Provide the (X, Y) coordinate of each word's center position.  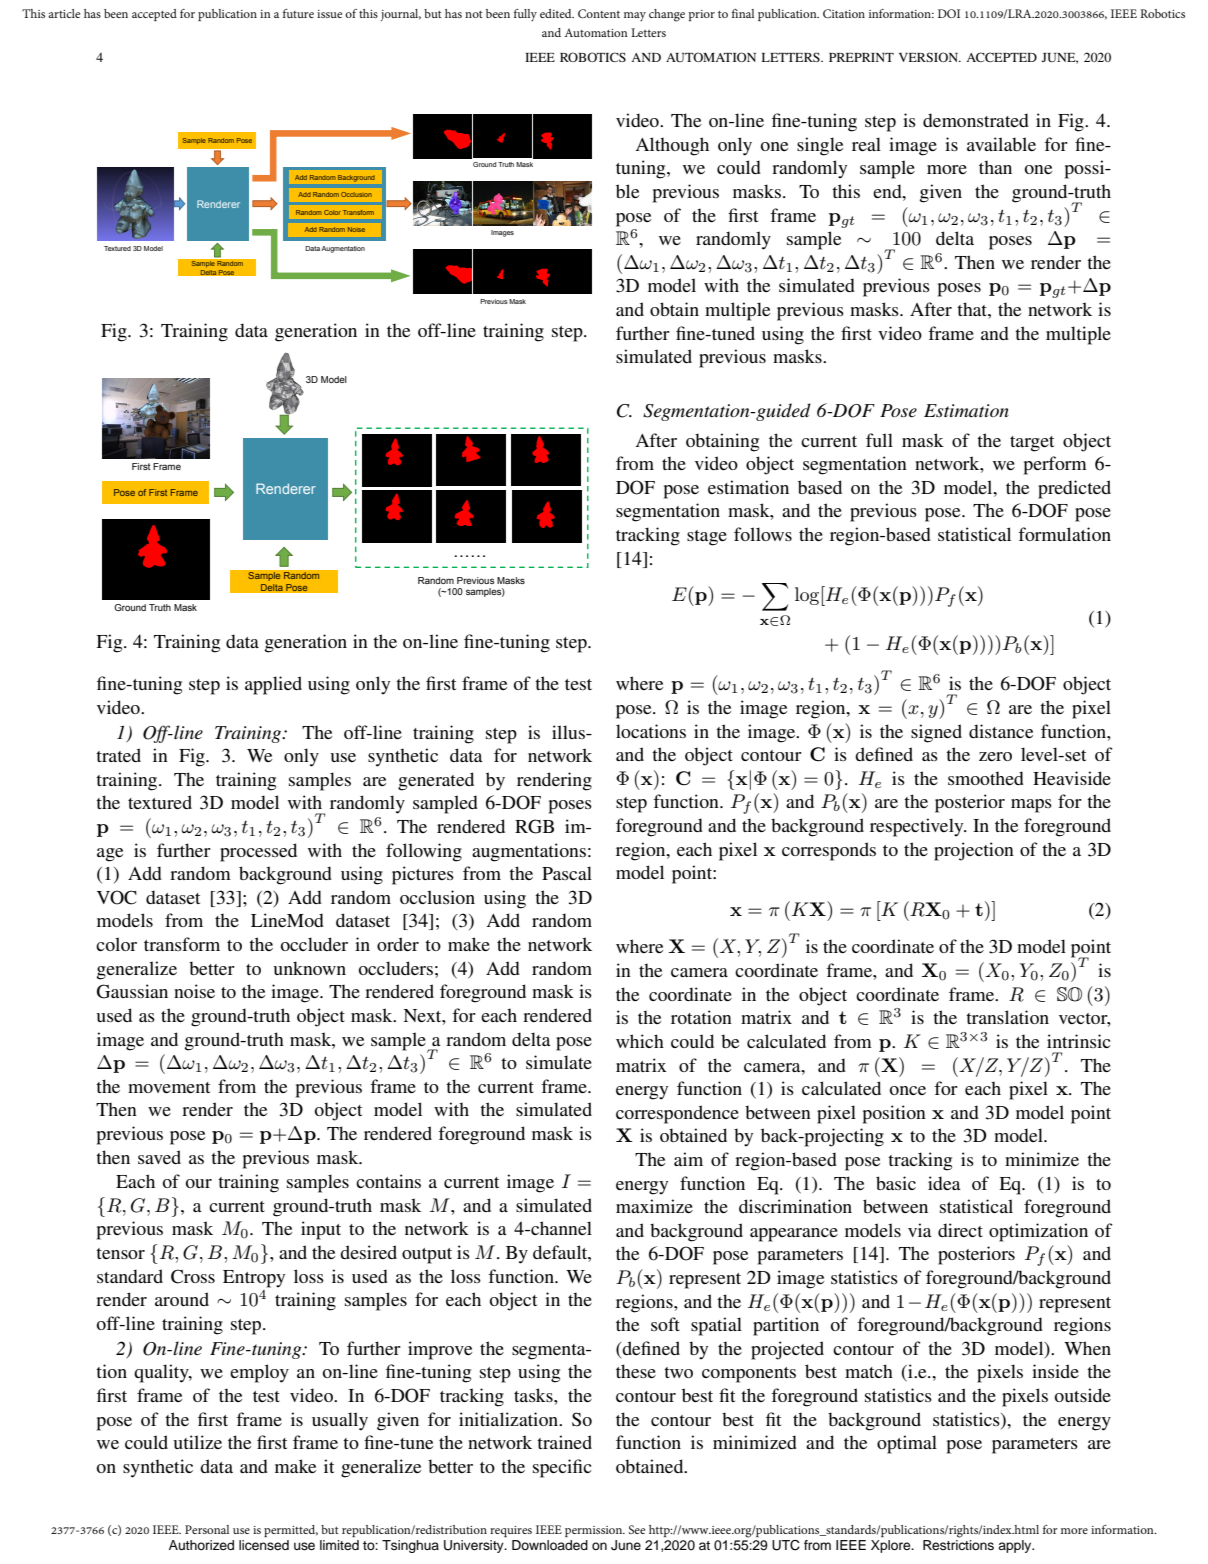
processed (258, 852)
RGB (534, 826)
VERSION (930, 57)
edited (557, 13)
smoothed (986, 778)
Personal (207, 1529)
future (298, 13)
